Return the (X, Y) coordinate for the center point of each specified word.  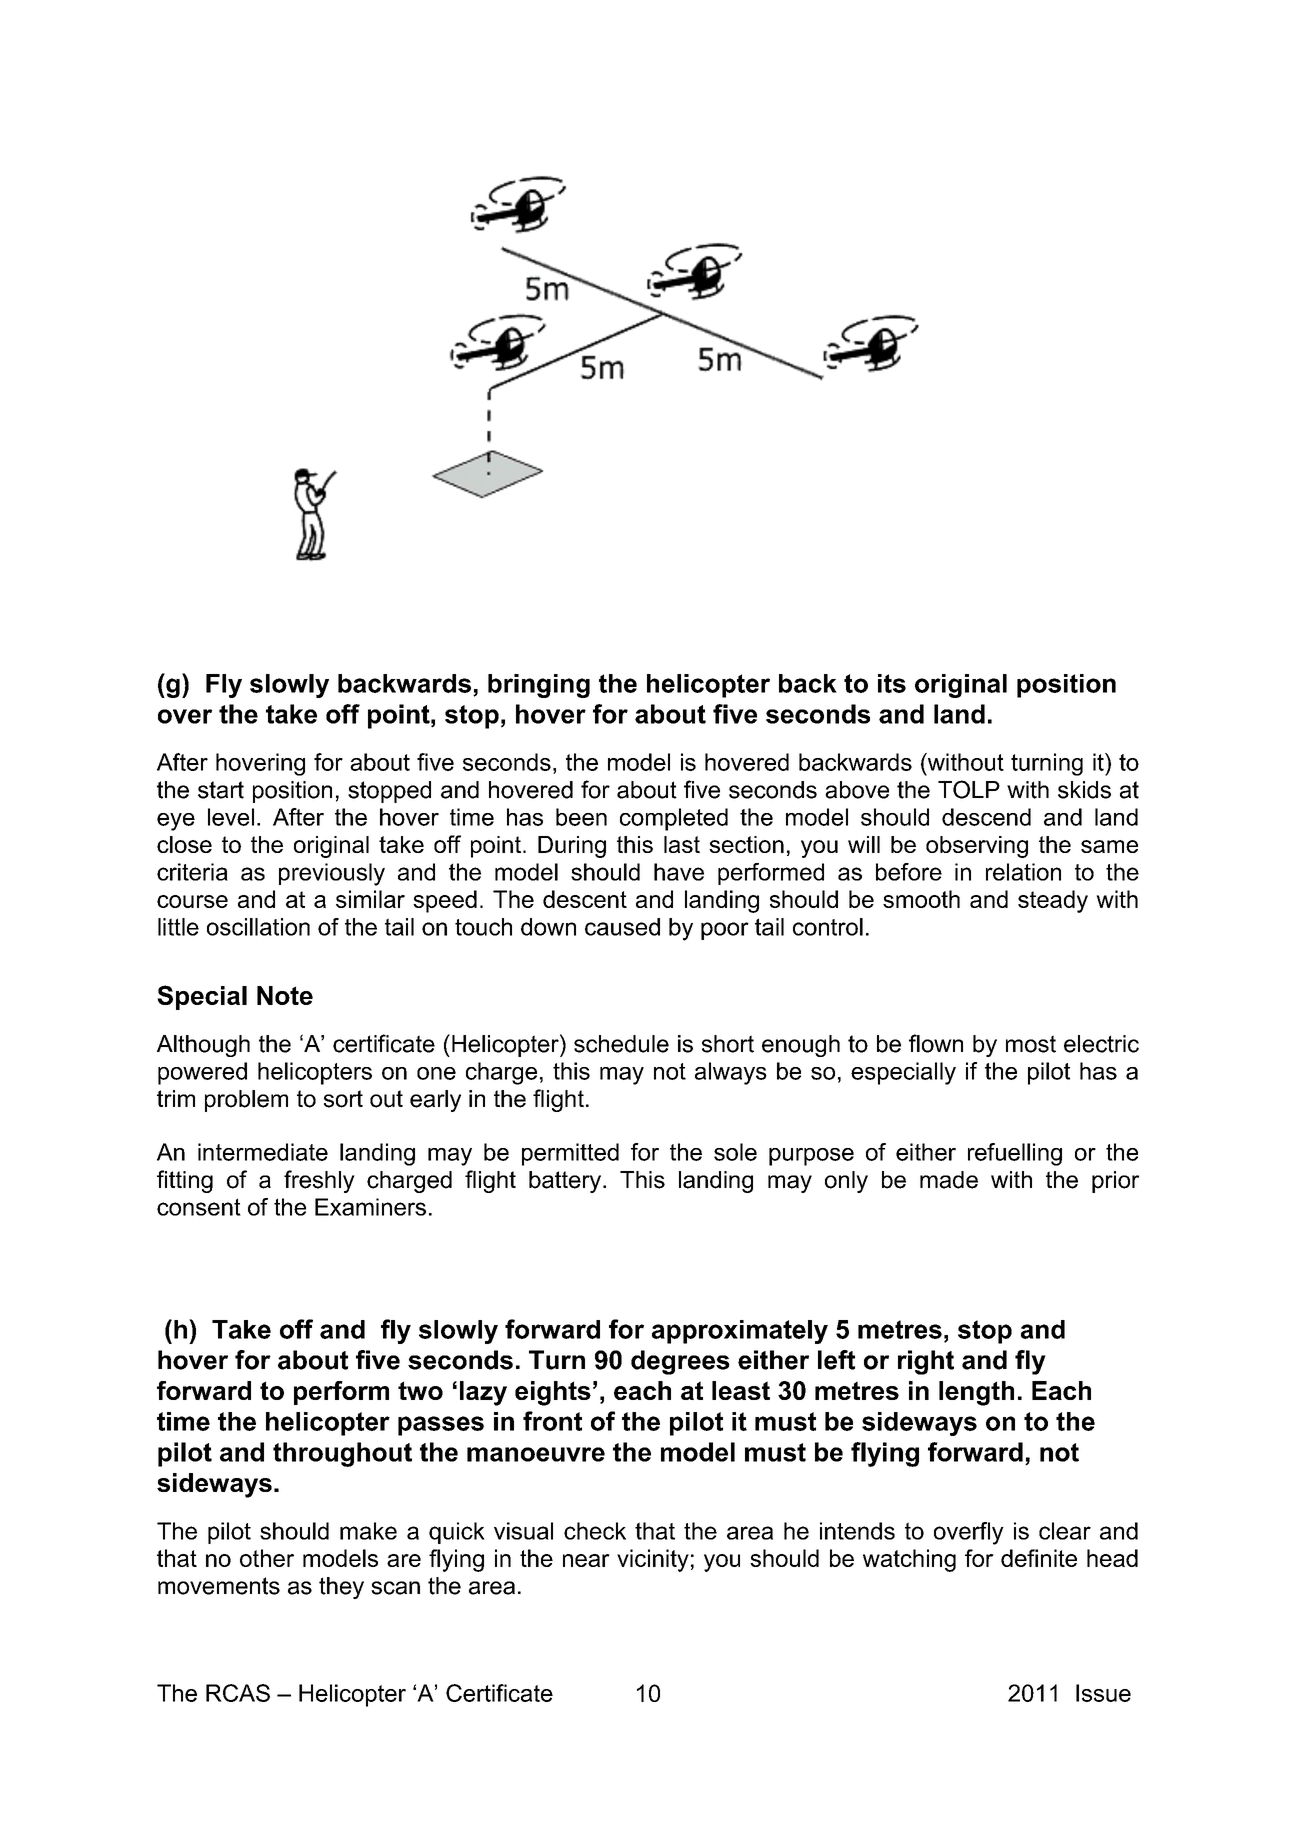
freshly (319, 1181)
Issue (1103, 1693)
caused (622, 927)
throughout (342, 1454)
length (976, 1393)
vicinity (653, 1560)
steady (1053, 901)
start (221, 790)
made (949, 1180)
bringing (539, 686)
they (341, 1588)
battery (566, 1182)
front (552, 1421)
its (892, 683)
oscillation (258, 927)
